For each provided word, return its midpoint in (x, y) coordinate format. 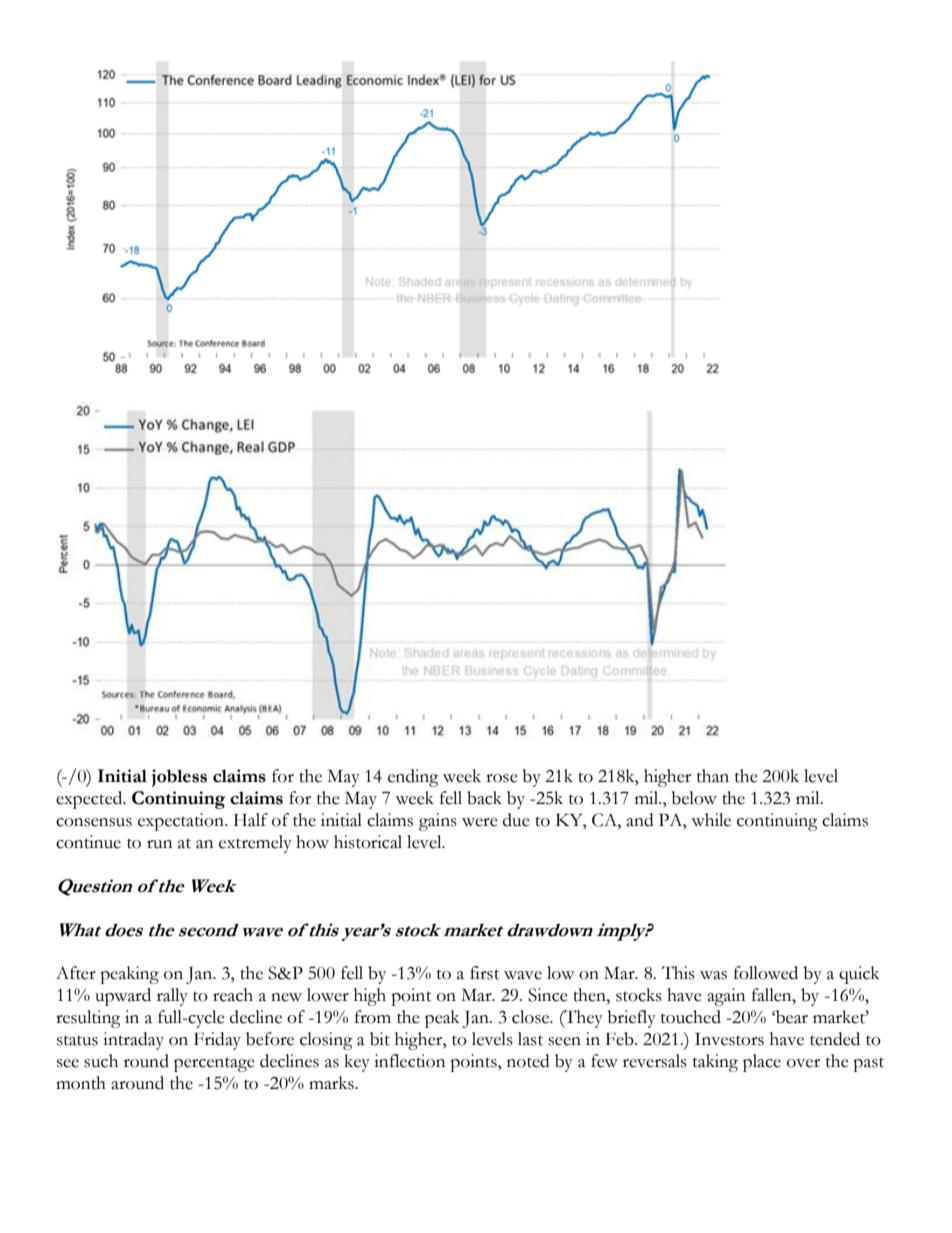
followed (766, 973)
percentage (214, 1064)
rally (172, 997)
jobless (179, 778)
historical (368, 842)
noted (528, 1061)
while (711, 820)
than (713, 776)
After (76, 973)
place (762, 1063)
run (159, 844)
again (726, 997)
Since (548, 995)
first (485, 973)
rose (502, 778)
